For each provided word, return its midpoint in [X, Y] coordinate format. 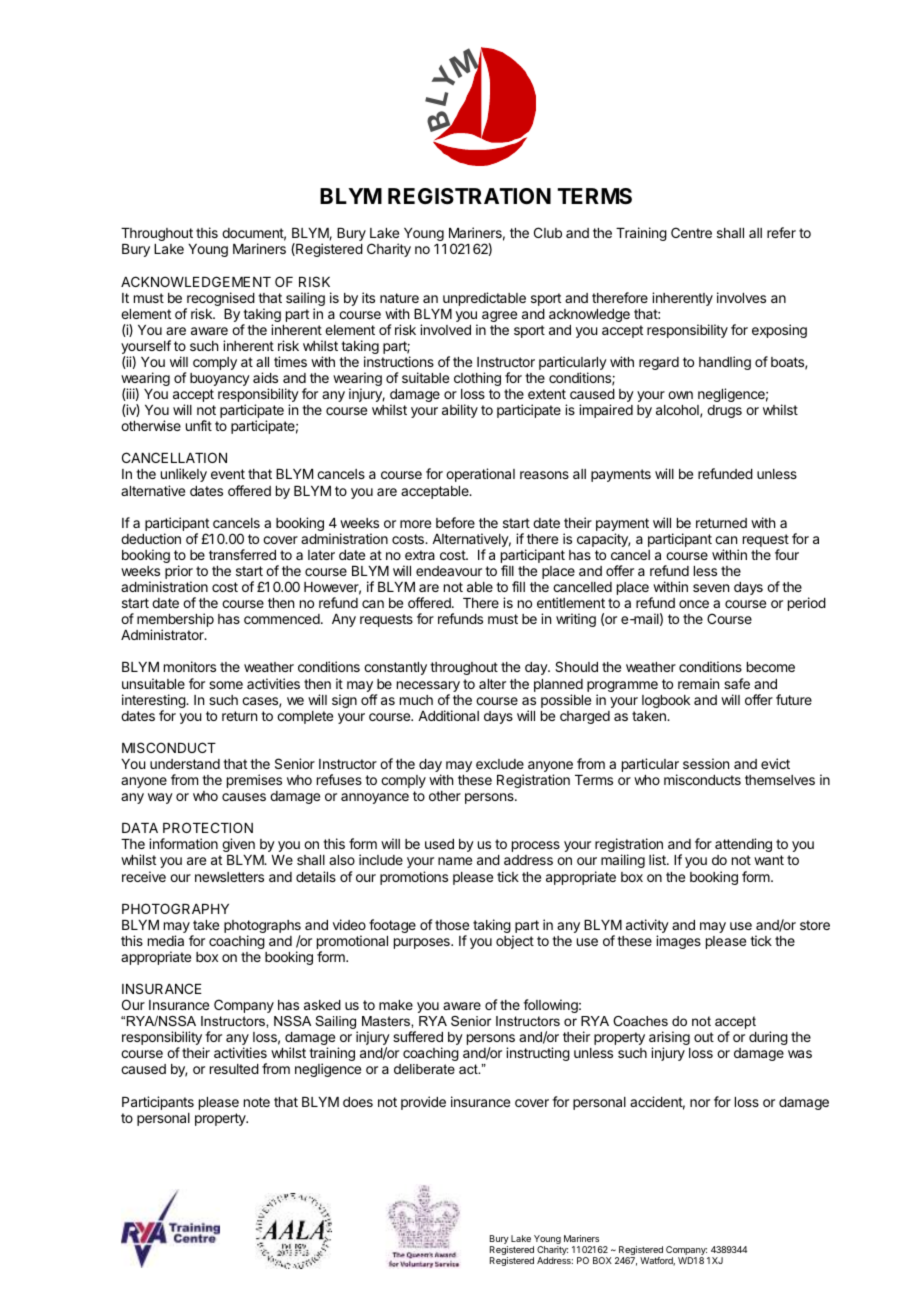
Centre [691, 232]
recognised [220, 300]
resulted [234, 1069]
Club [548, 232]
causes [244, 797]
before [455, 522]
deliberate [424, 1069]
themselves [780, 780]
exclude [500, 764]
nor [700, 1103]
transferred [242, 554]
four [787, 554]
